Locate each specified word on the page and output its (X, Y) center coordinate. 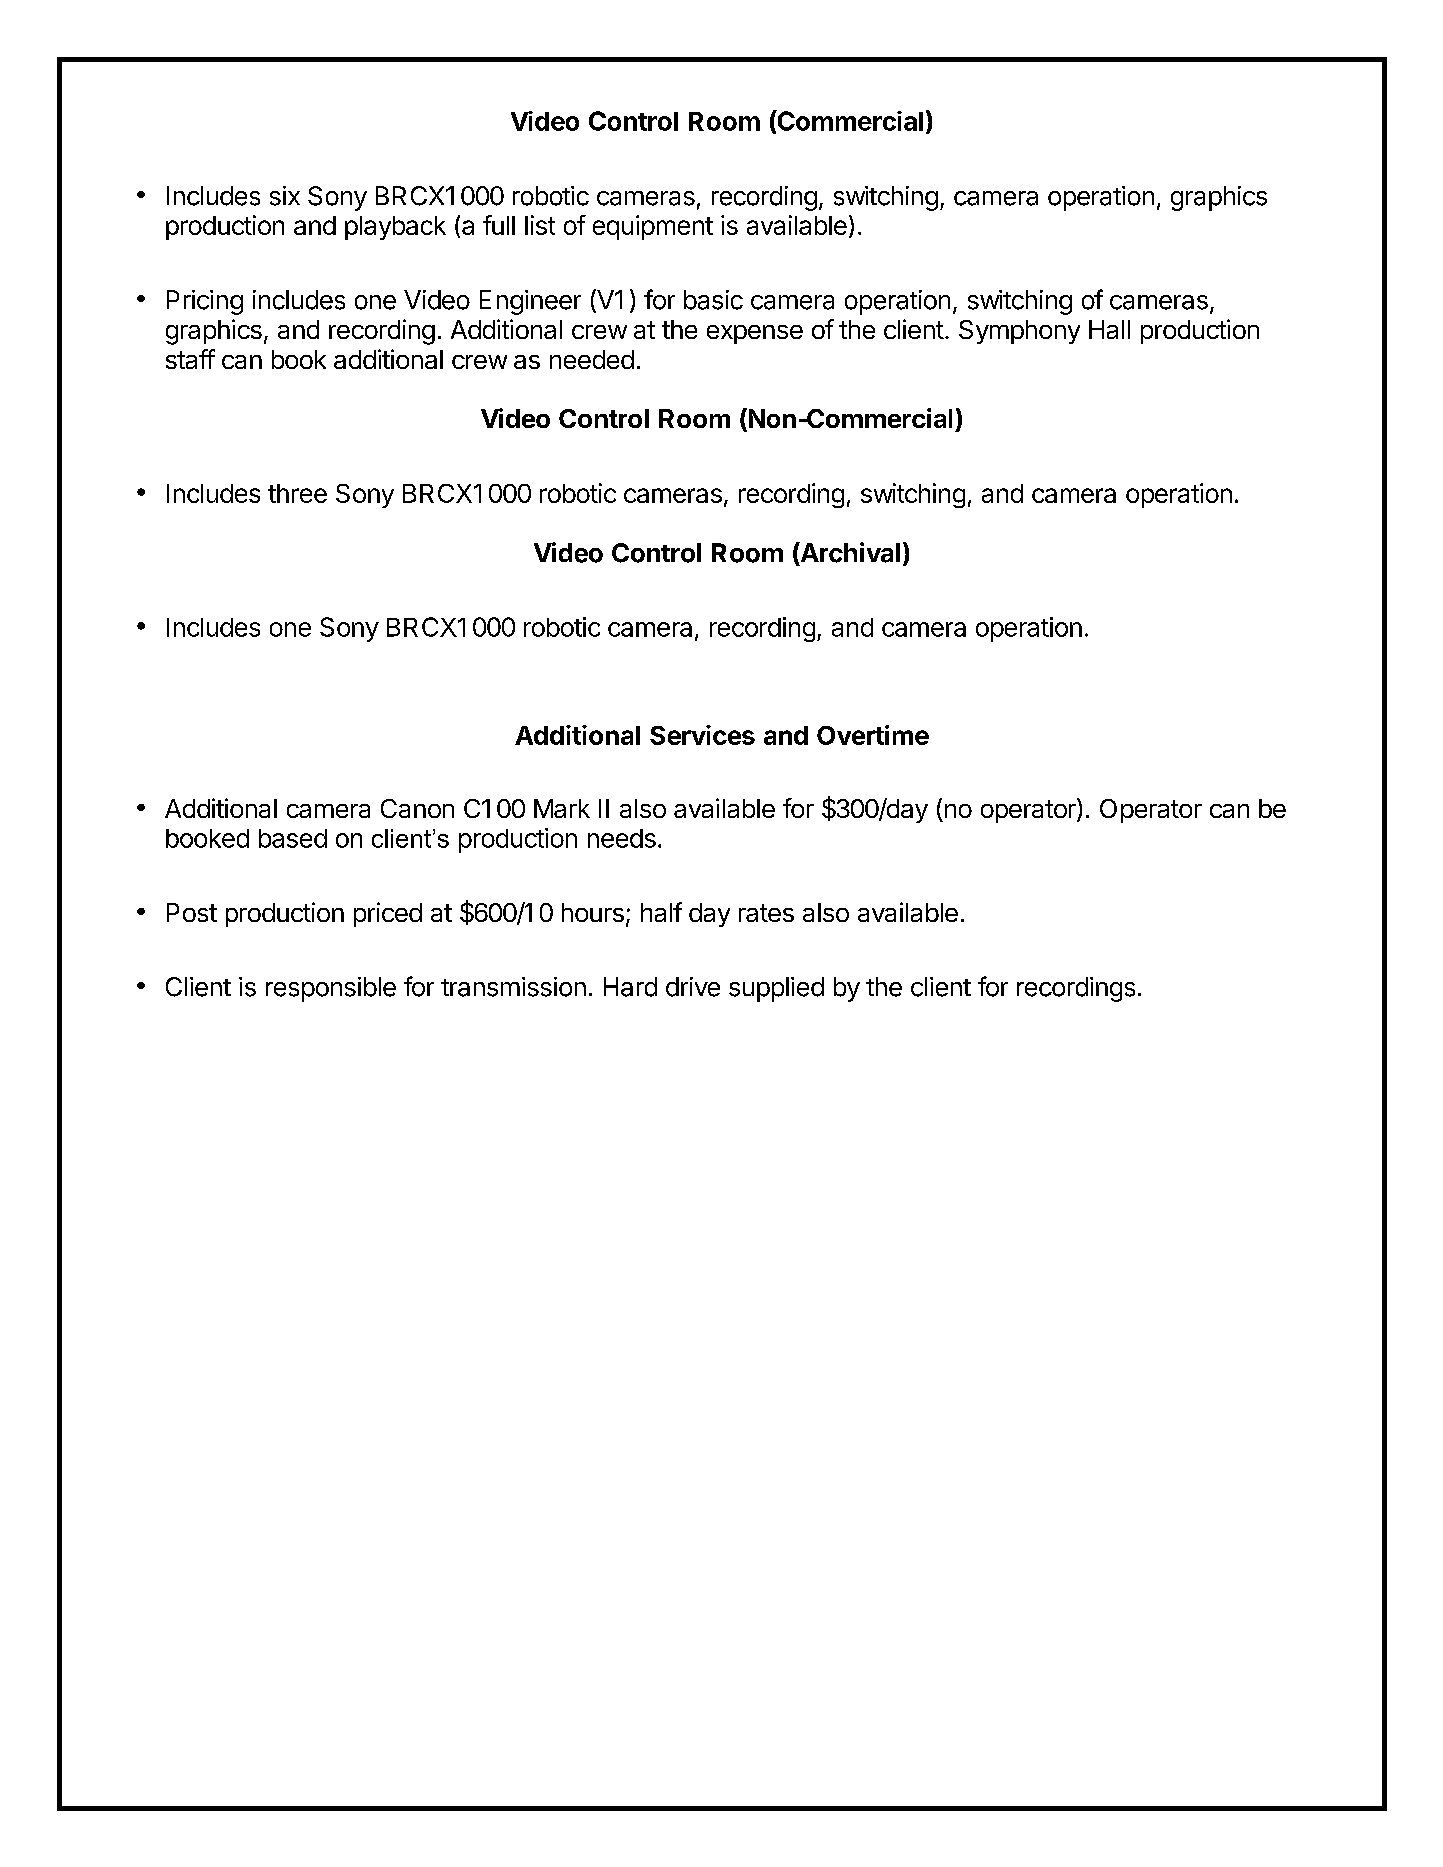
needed (592, 359)
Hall (1109, 329)
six (285, 196)
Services (702, 735)
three (297, 493)
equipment (653, 227)
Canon (417, 808)
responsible (331, 989)
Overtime (873, 735)
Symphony (1019, 332)
